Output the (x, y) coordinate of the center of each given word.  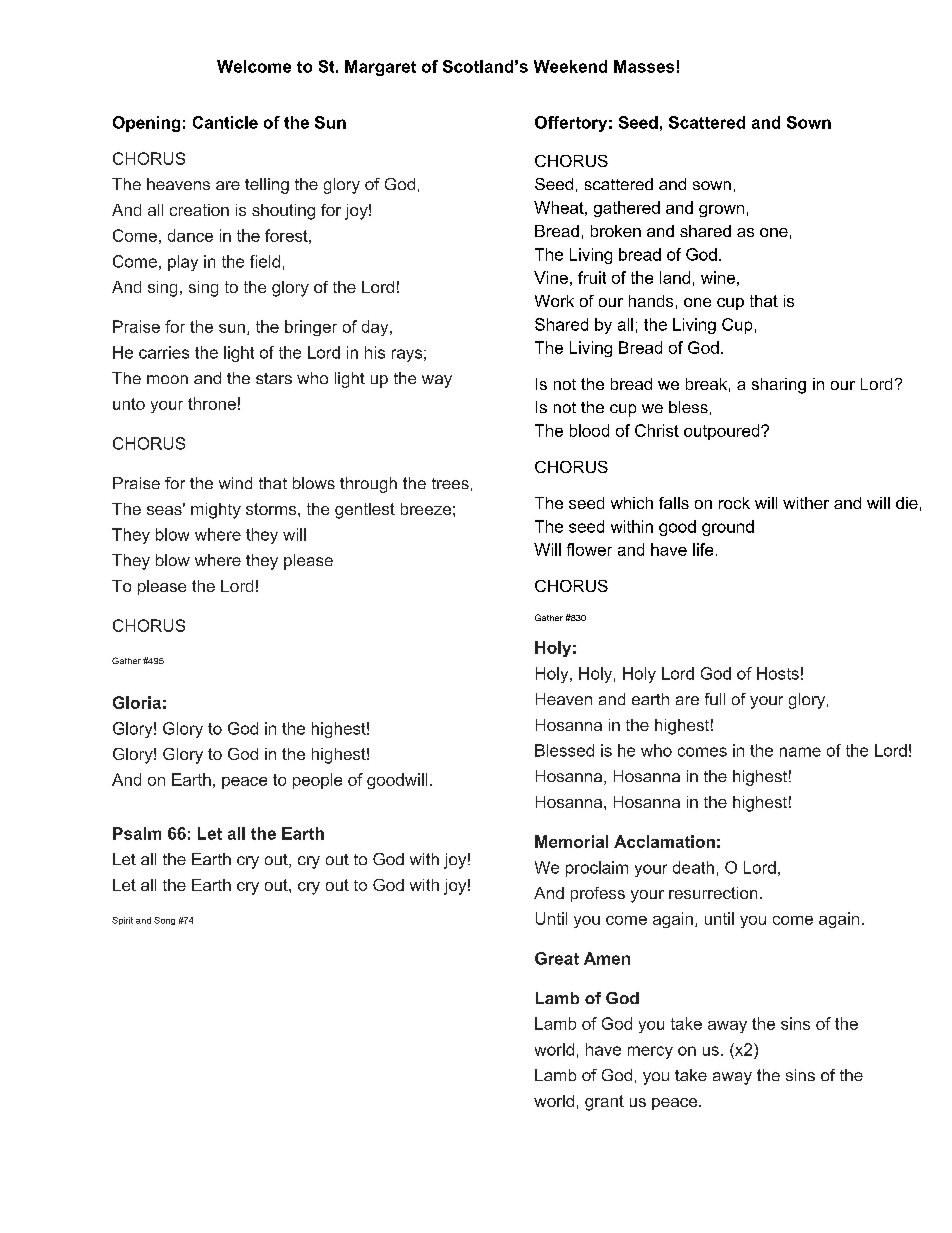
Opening (146, 124)
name (800, 752)
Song (164, 921)
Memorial (571, 841)
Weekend (570, 66)
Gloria (137, 702)
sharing (779, 386)
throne (212, 403)
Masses (644, 66)
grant (604, 1103)
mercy (650, 1052)
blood (589, 430)
